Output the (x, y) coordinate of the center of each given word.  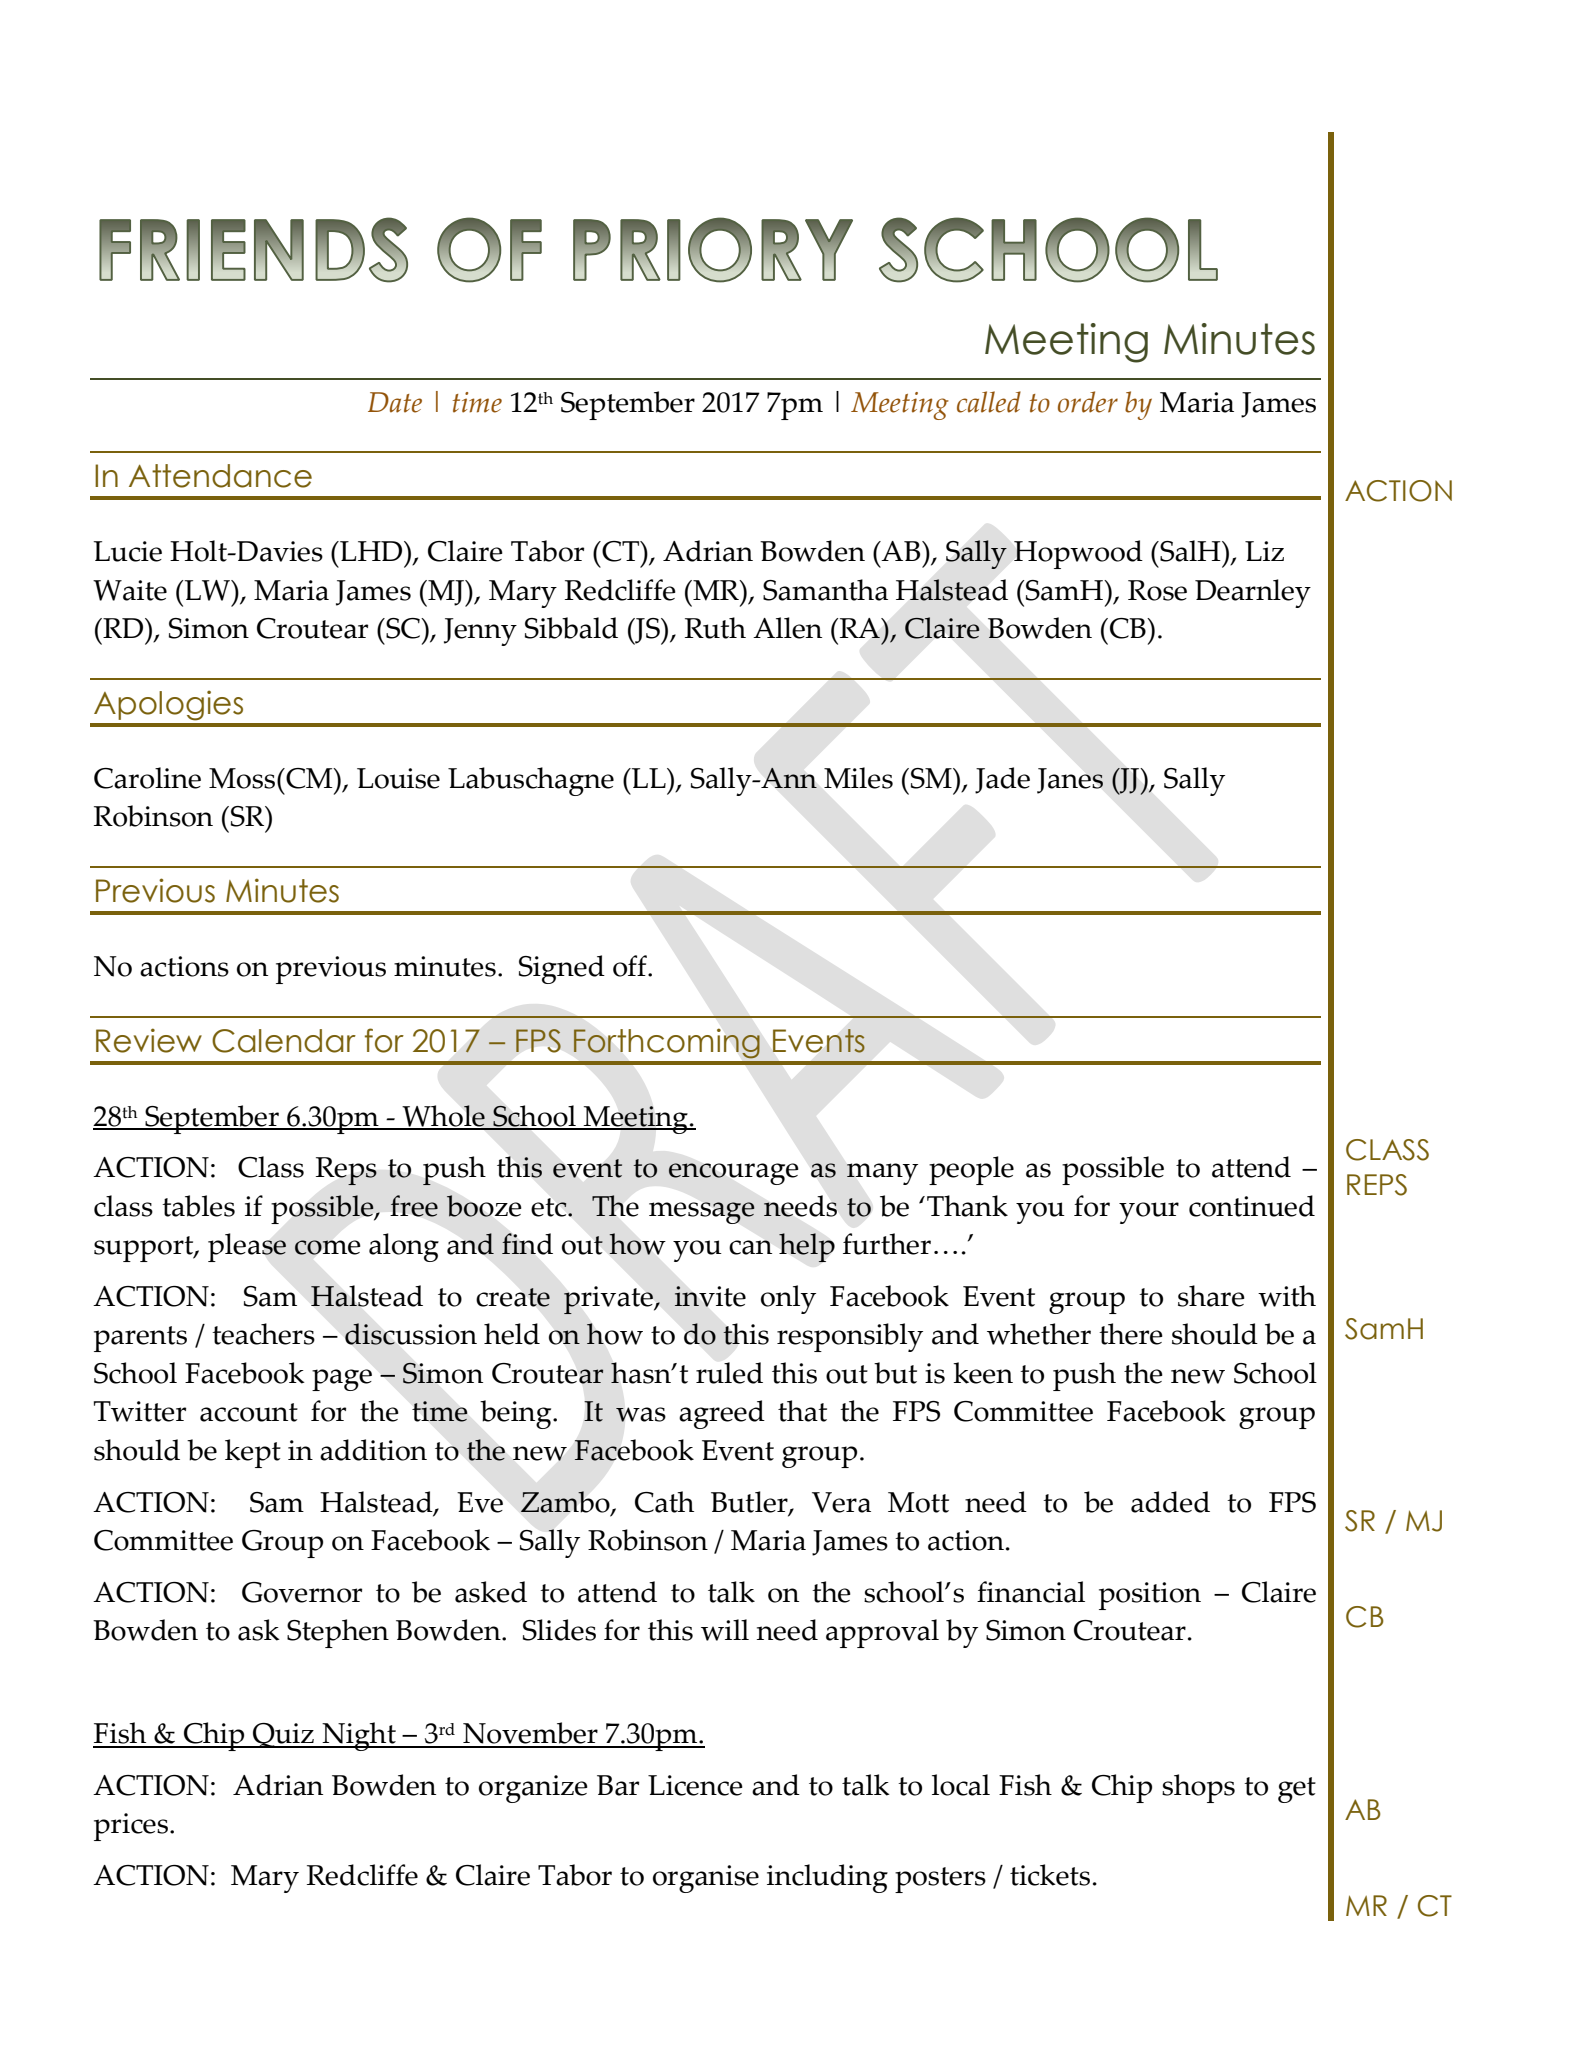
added (1170, 1502)
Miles (858, 778)
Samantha (825, 590)
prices (131, 1827)
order (1088, 402)
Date (395, 402)
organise (706, 1879)
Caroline (147, 778)
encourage (733, 1174)
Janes (1070, 781)
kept (253, 1453)
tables (198, 1206)
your (1149, 1213)
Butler (750, 1503)
